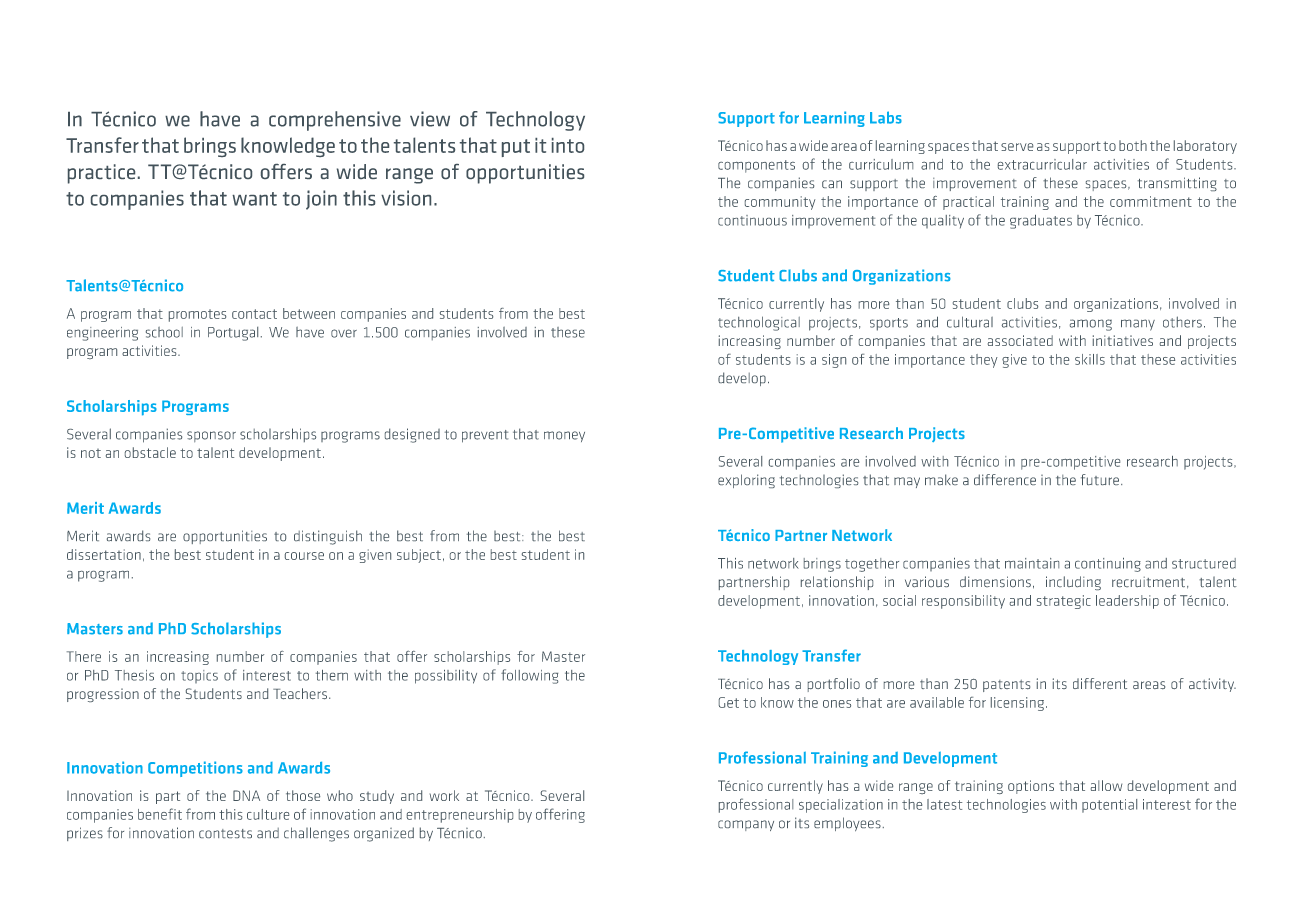 Image resolution: width=1303 pixels, height=924 pixels. What do you see at coordinates (335, 121) in the image?
I see `comprehensive` at bounding box center [335, 121].
